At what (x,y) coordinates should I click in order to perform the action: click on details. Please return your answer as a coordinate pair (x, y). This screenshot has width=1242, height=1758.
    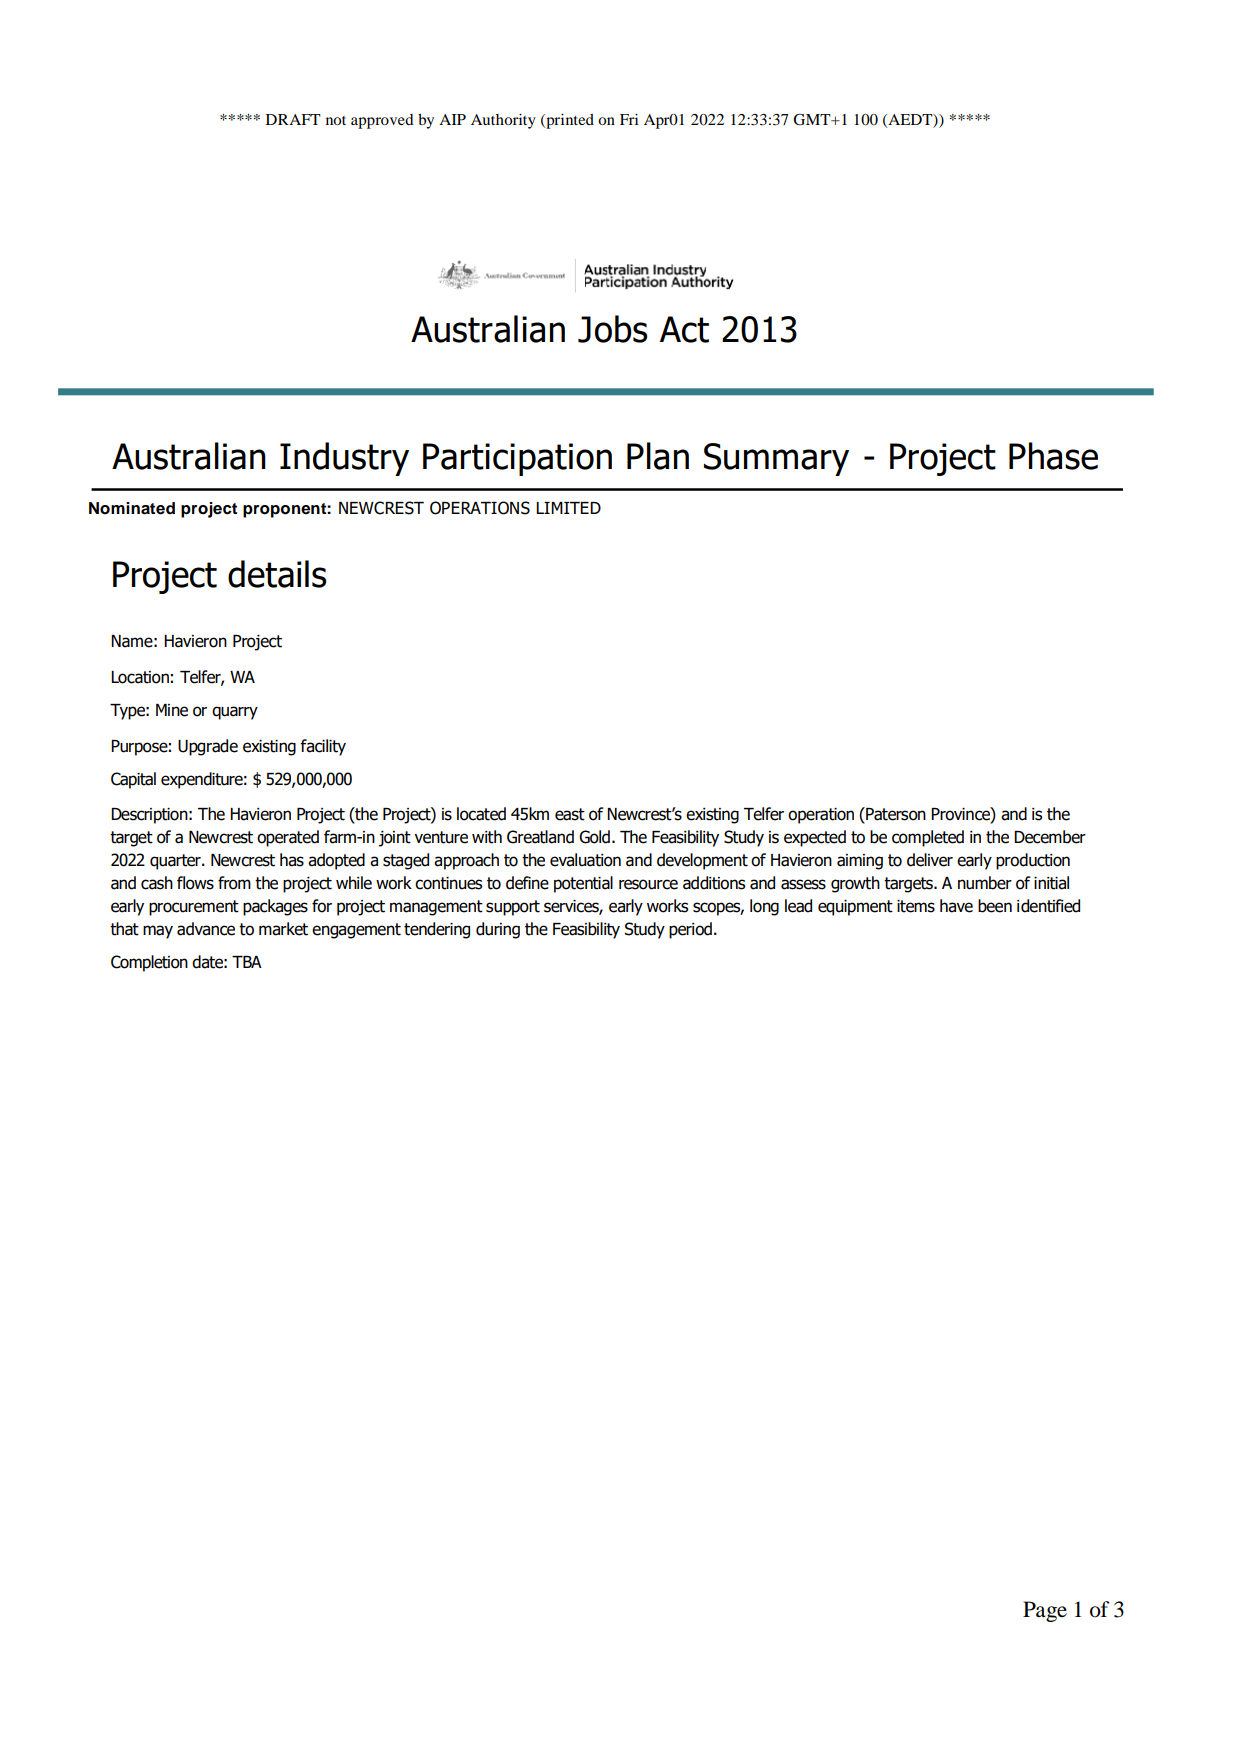
    Looking at the image, I should click on (277, 574).
